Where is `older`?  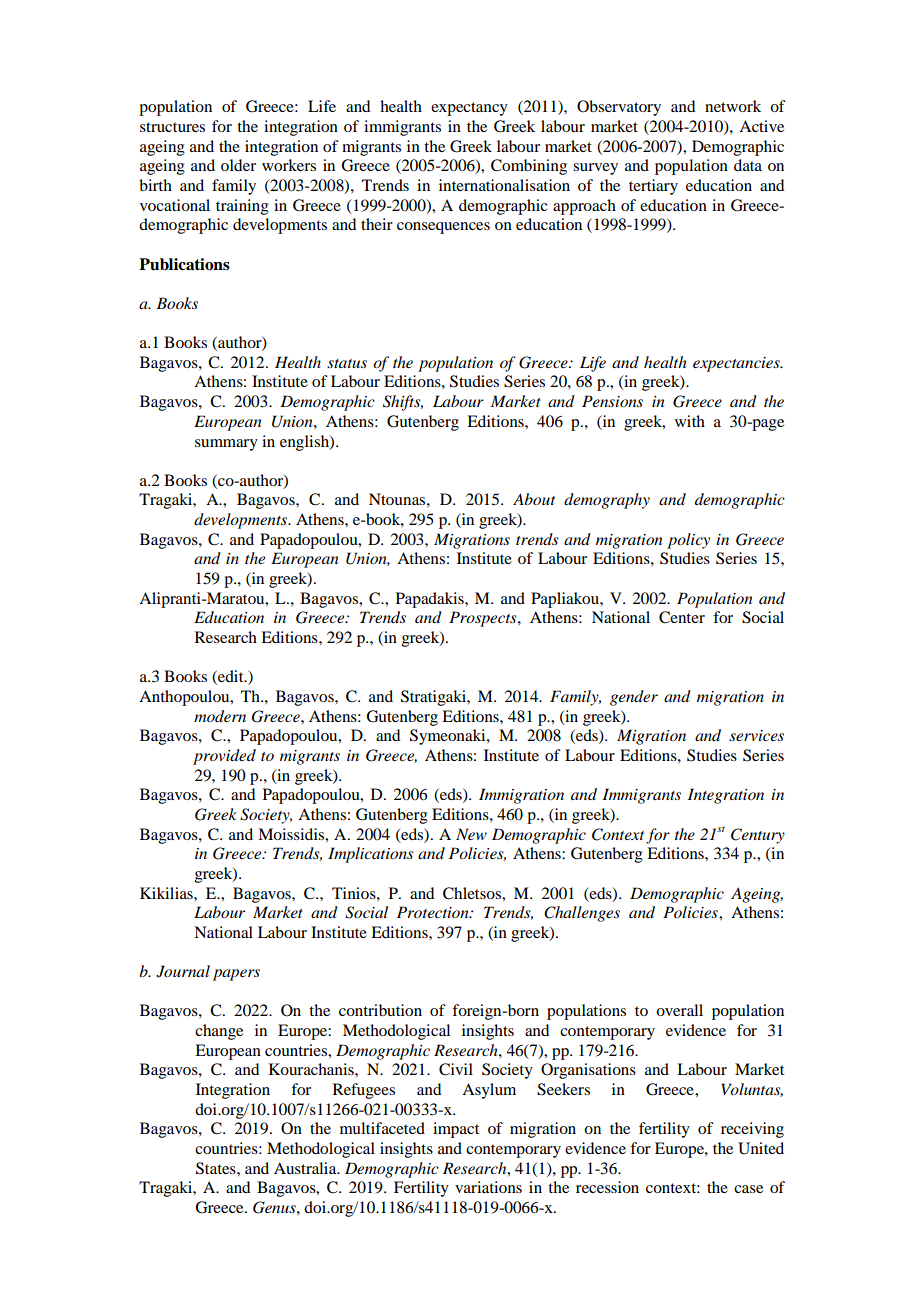
older is located at coordinates (238, 165).
